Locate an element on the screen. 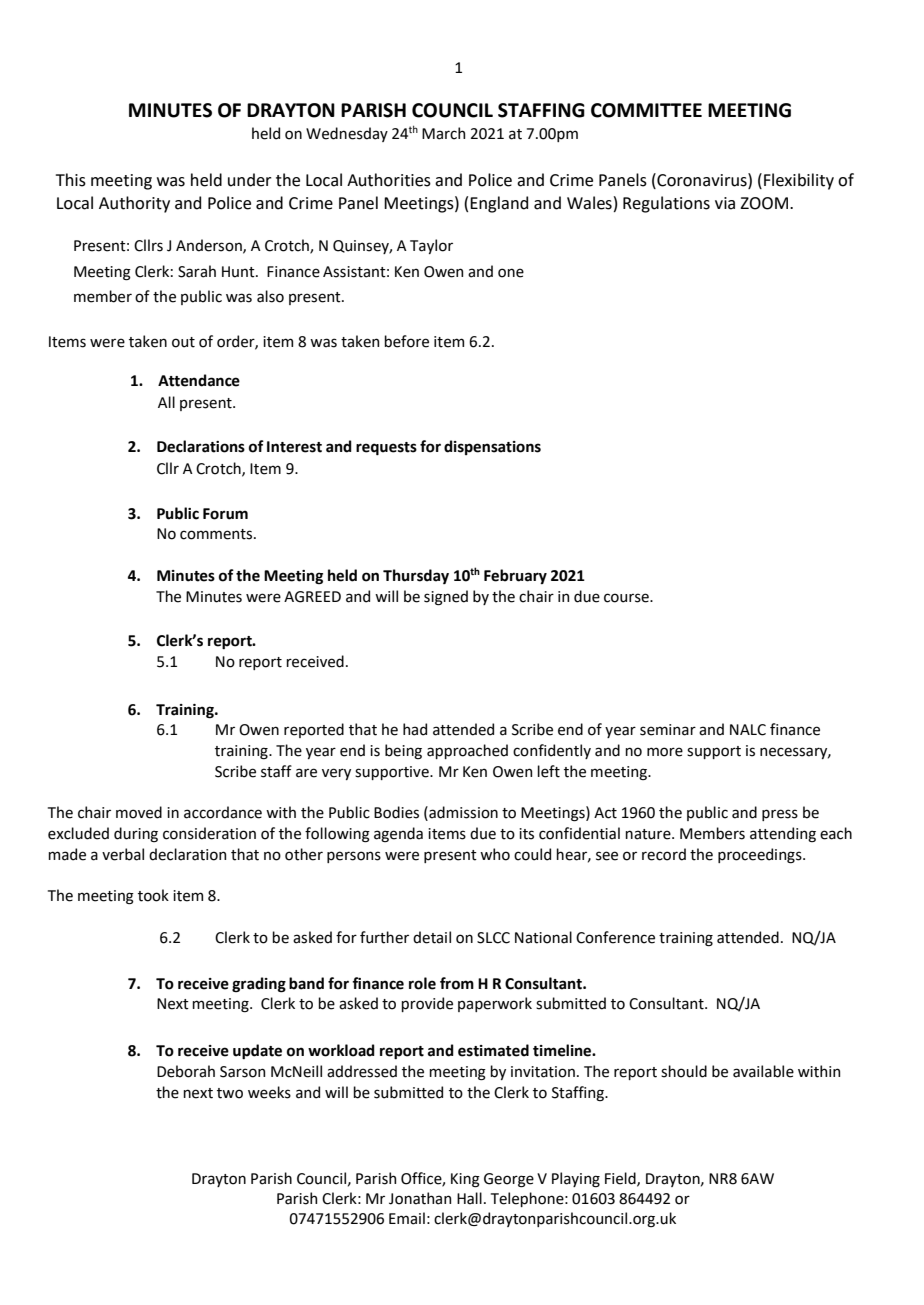 The image size is (924, 1305). two is located at coordinates (230, 1093).
